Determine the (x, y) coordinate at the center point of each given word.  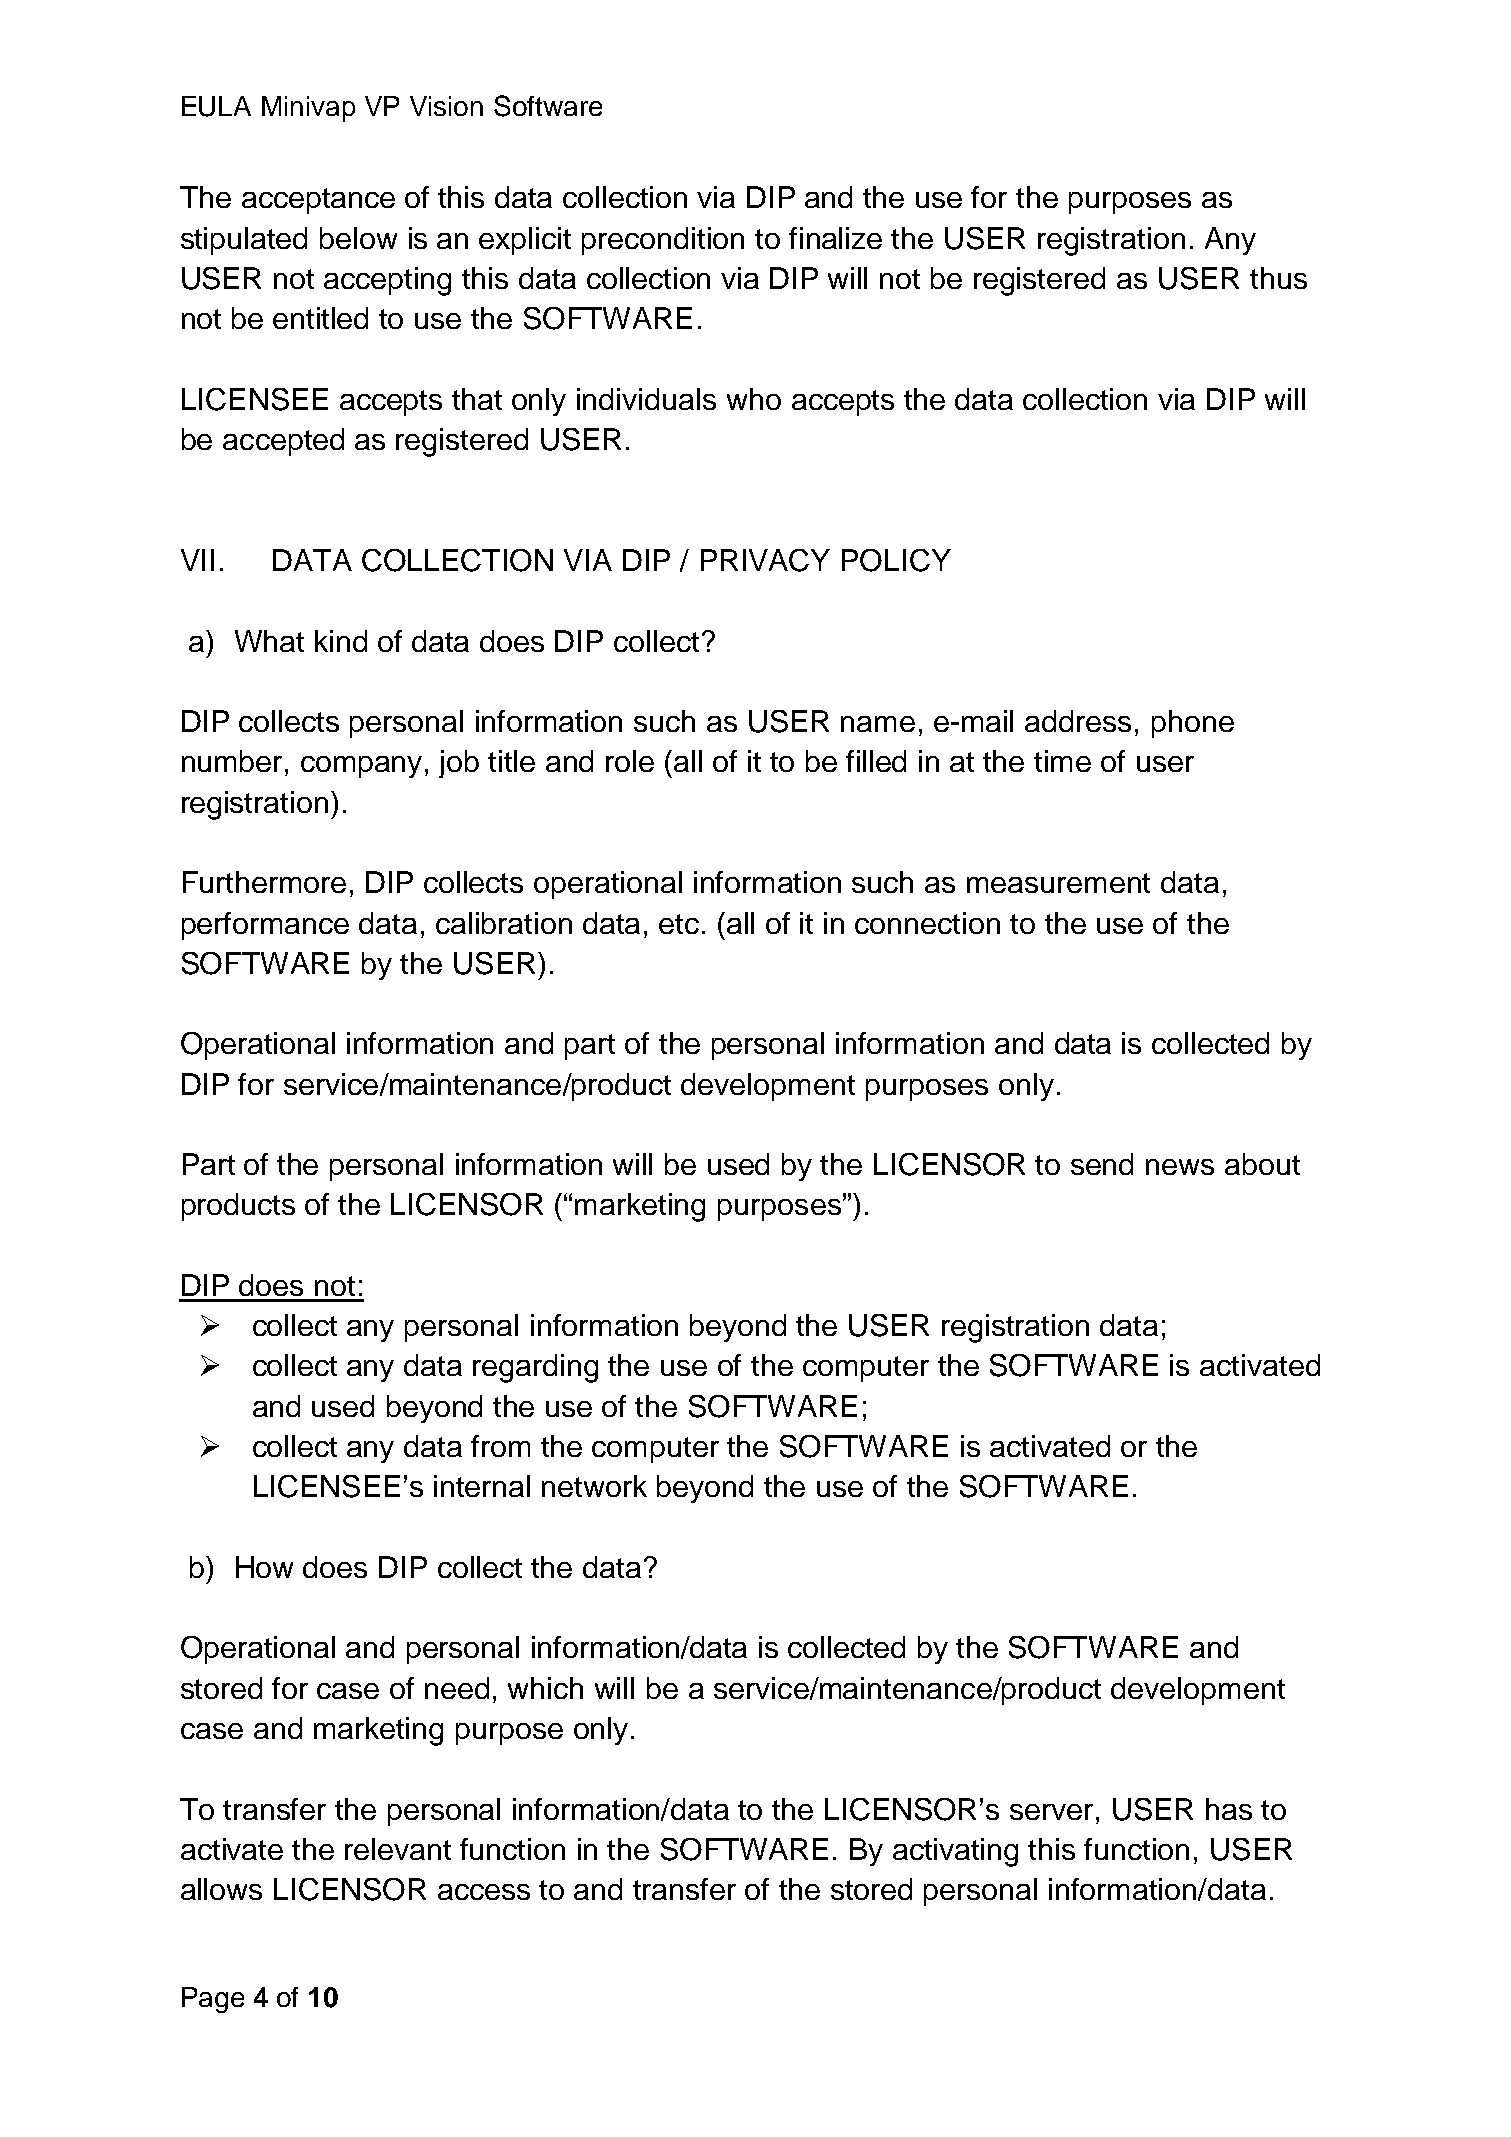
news (1180, 1167)
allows (221, 1889)
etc (679, 924)
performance (265, 926)
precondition (663, 241)
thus (1278, 278)
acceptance (318, 201)
